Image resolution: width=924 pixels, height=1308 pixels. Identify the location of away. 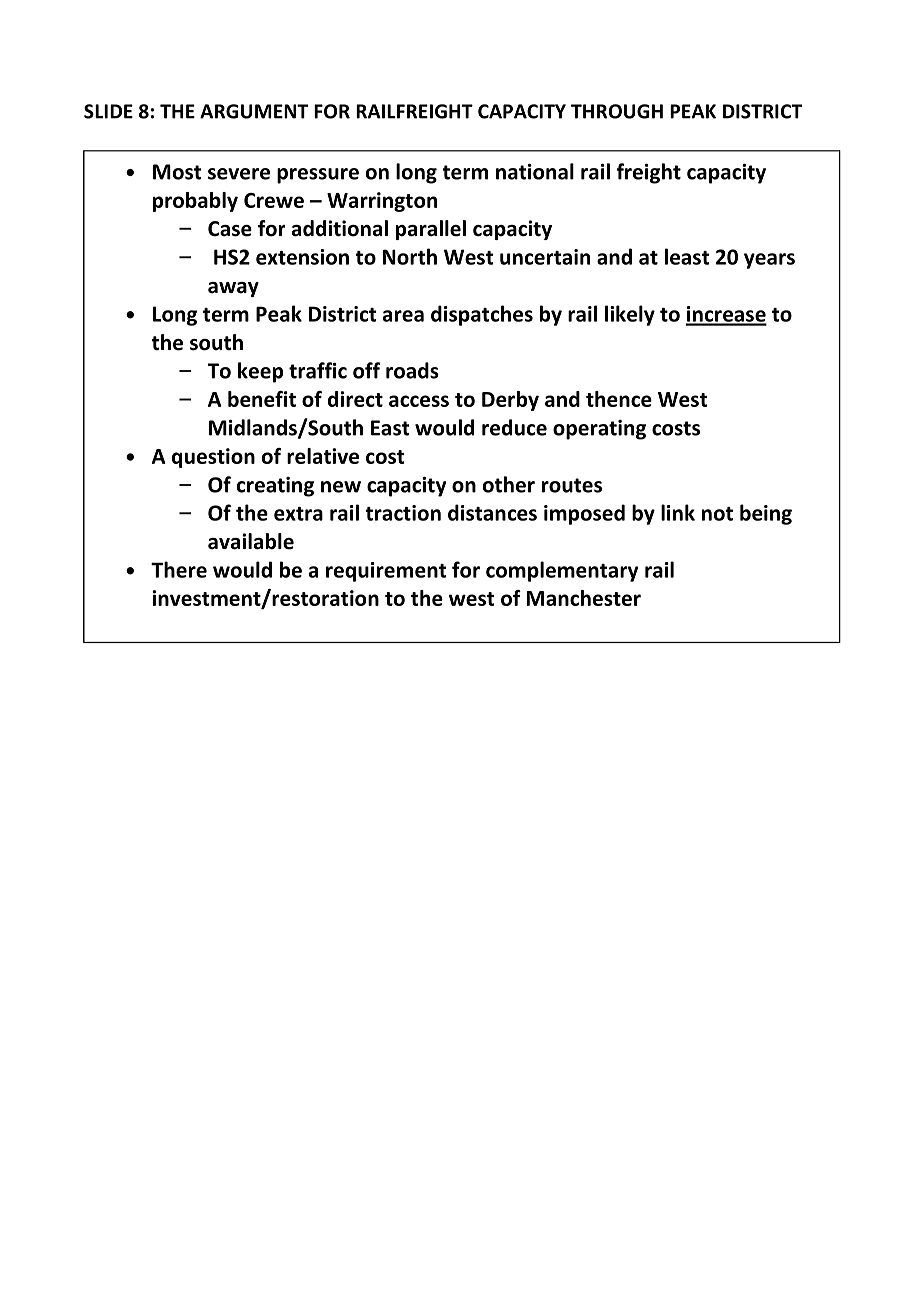
(233, 289).
